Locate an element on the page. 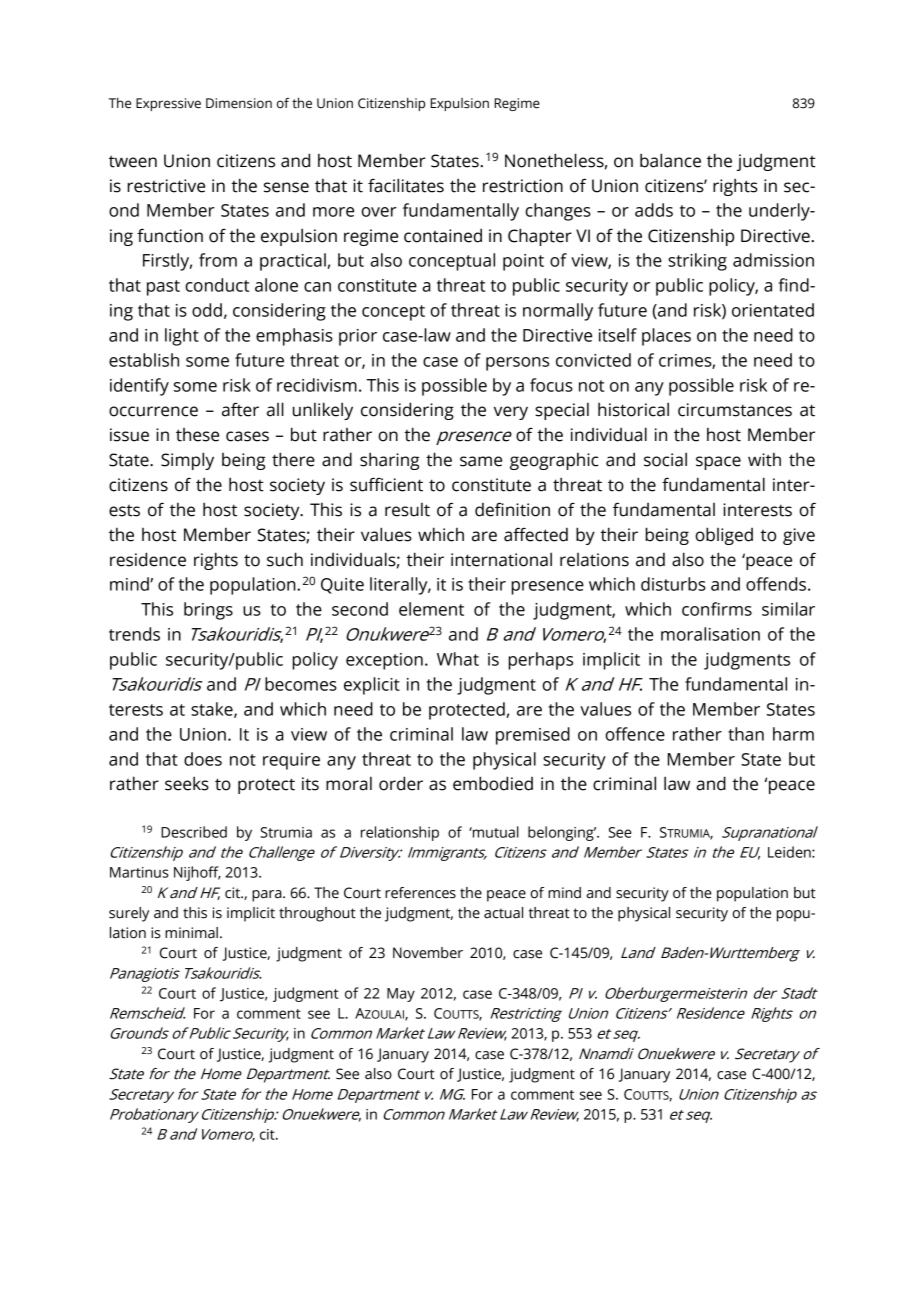  light is located at coordinates (182, 337).
